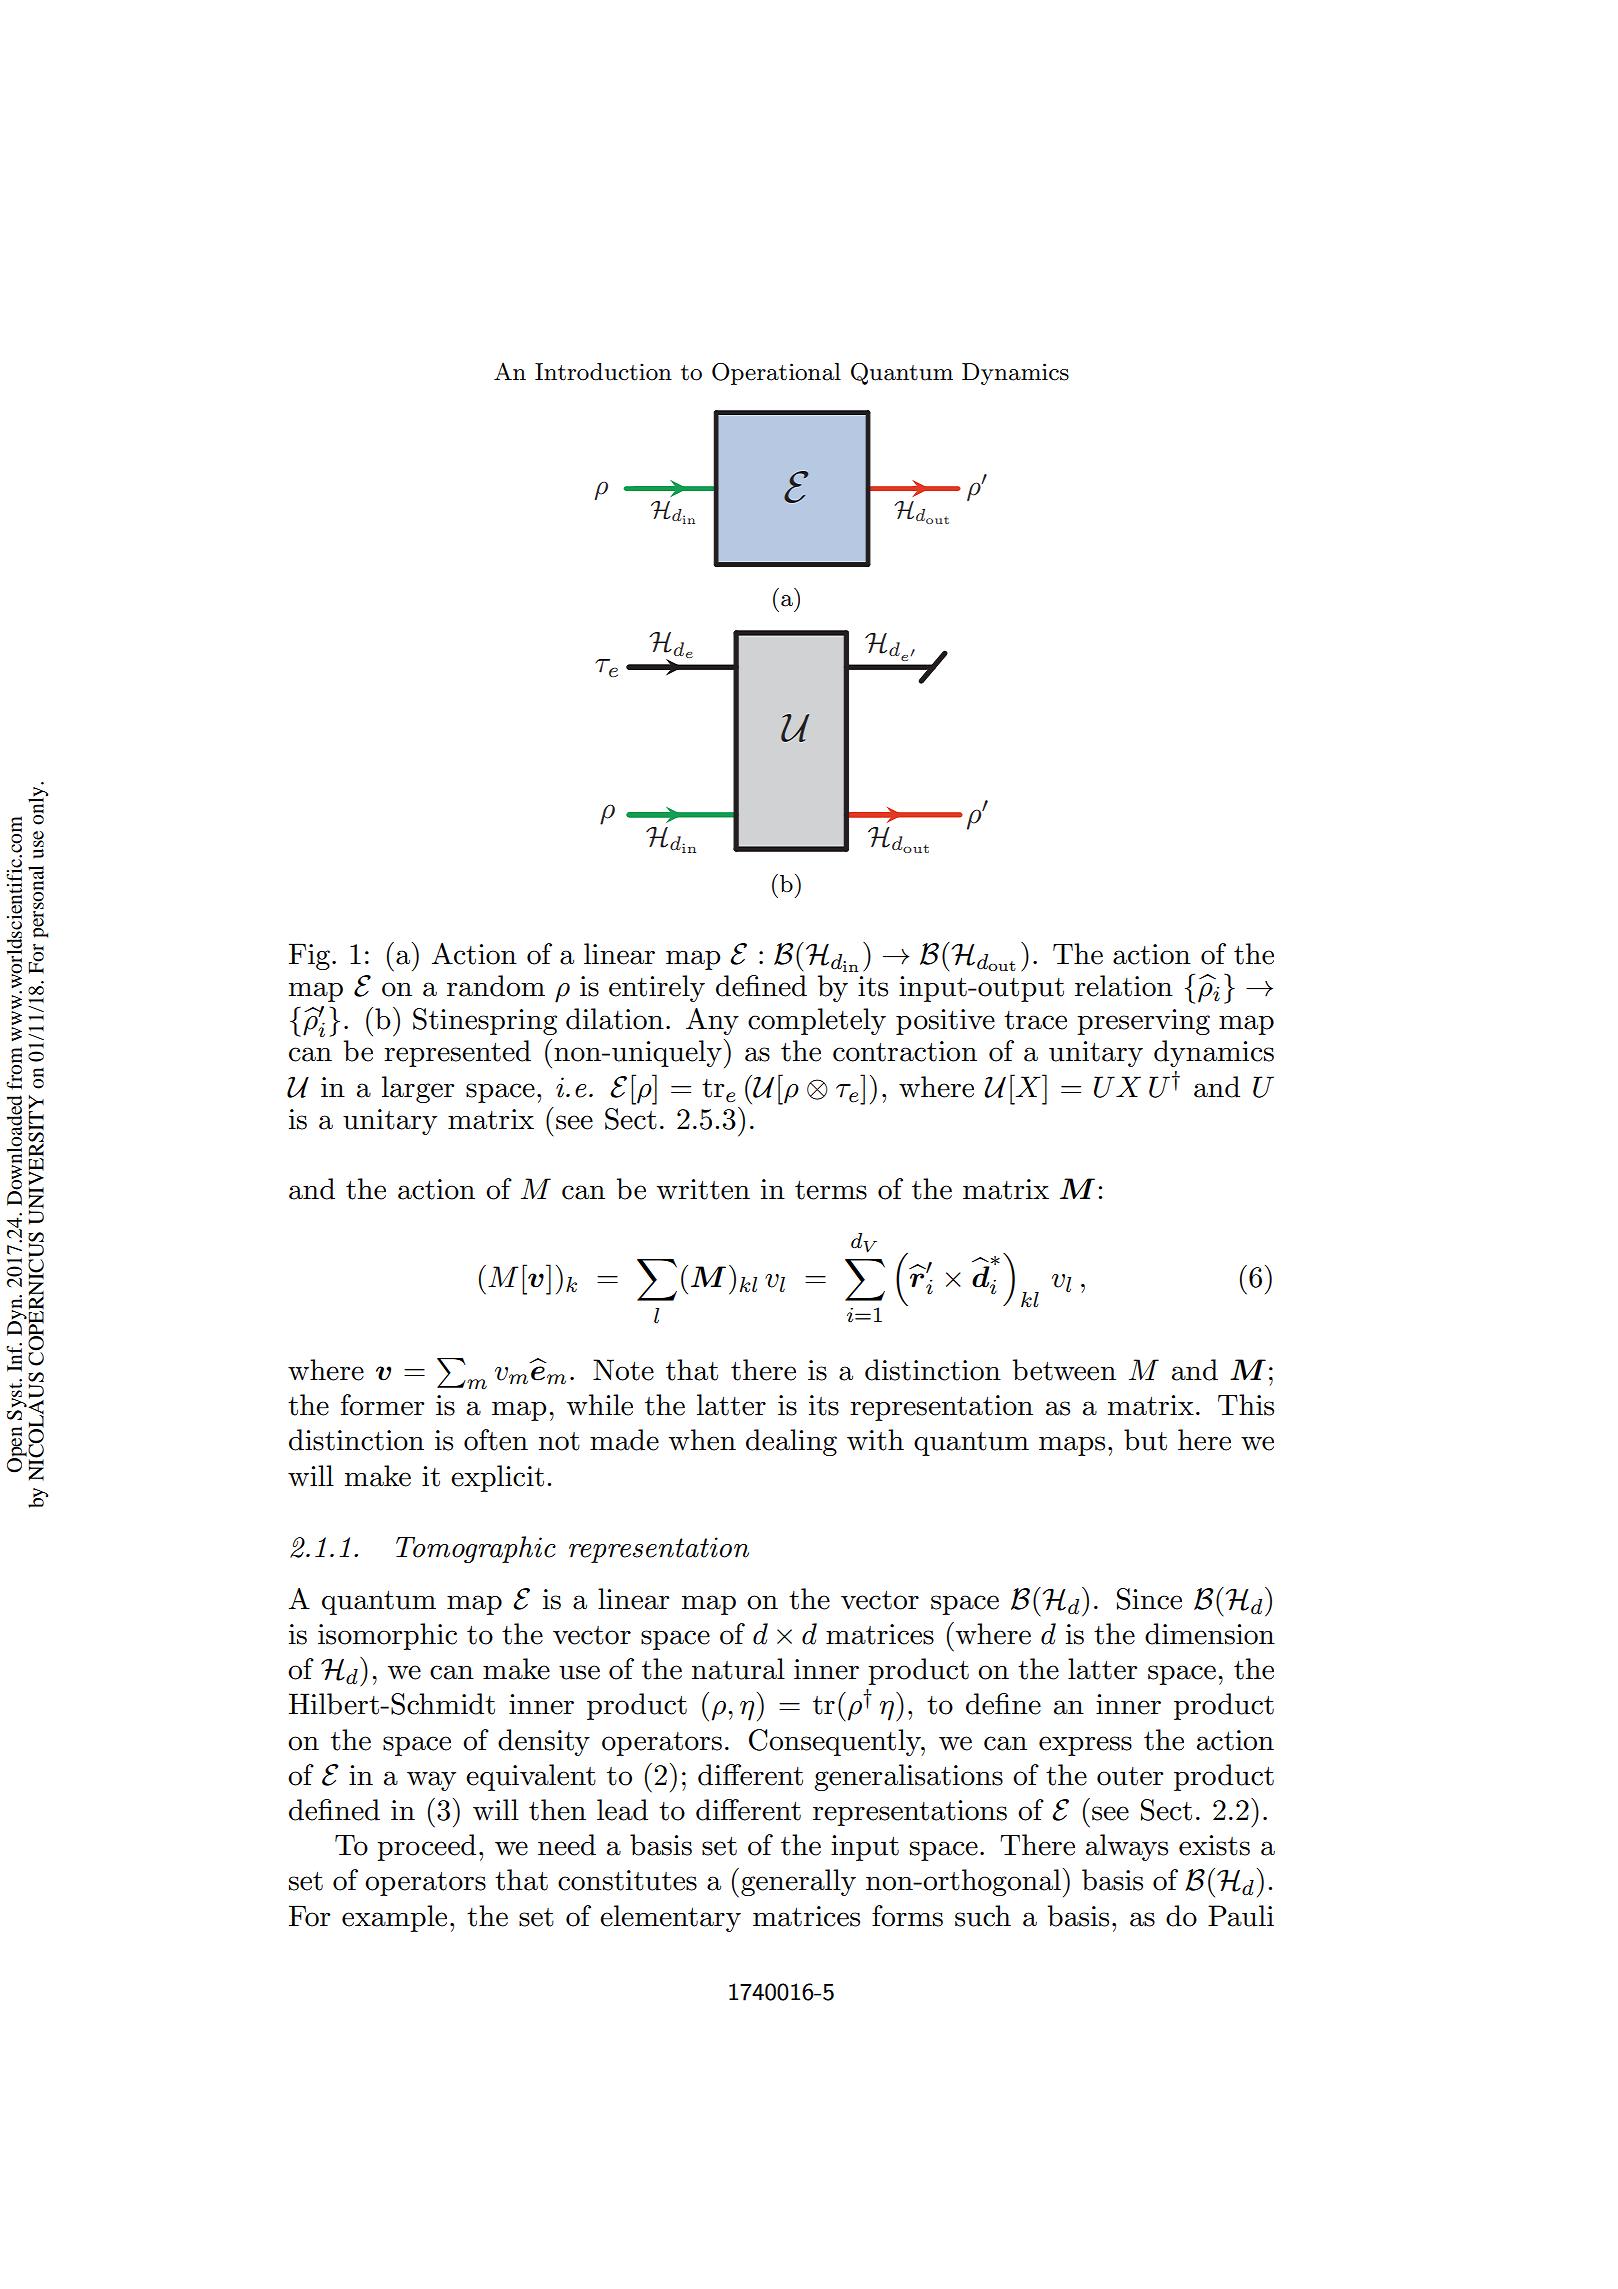 This screenshot has width=1618, height=2289. What do you see at coordinates (1124, 986) in the screenshot?
I see `relation` at bounding box center [1124, 986].
